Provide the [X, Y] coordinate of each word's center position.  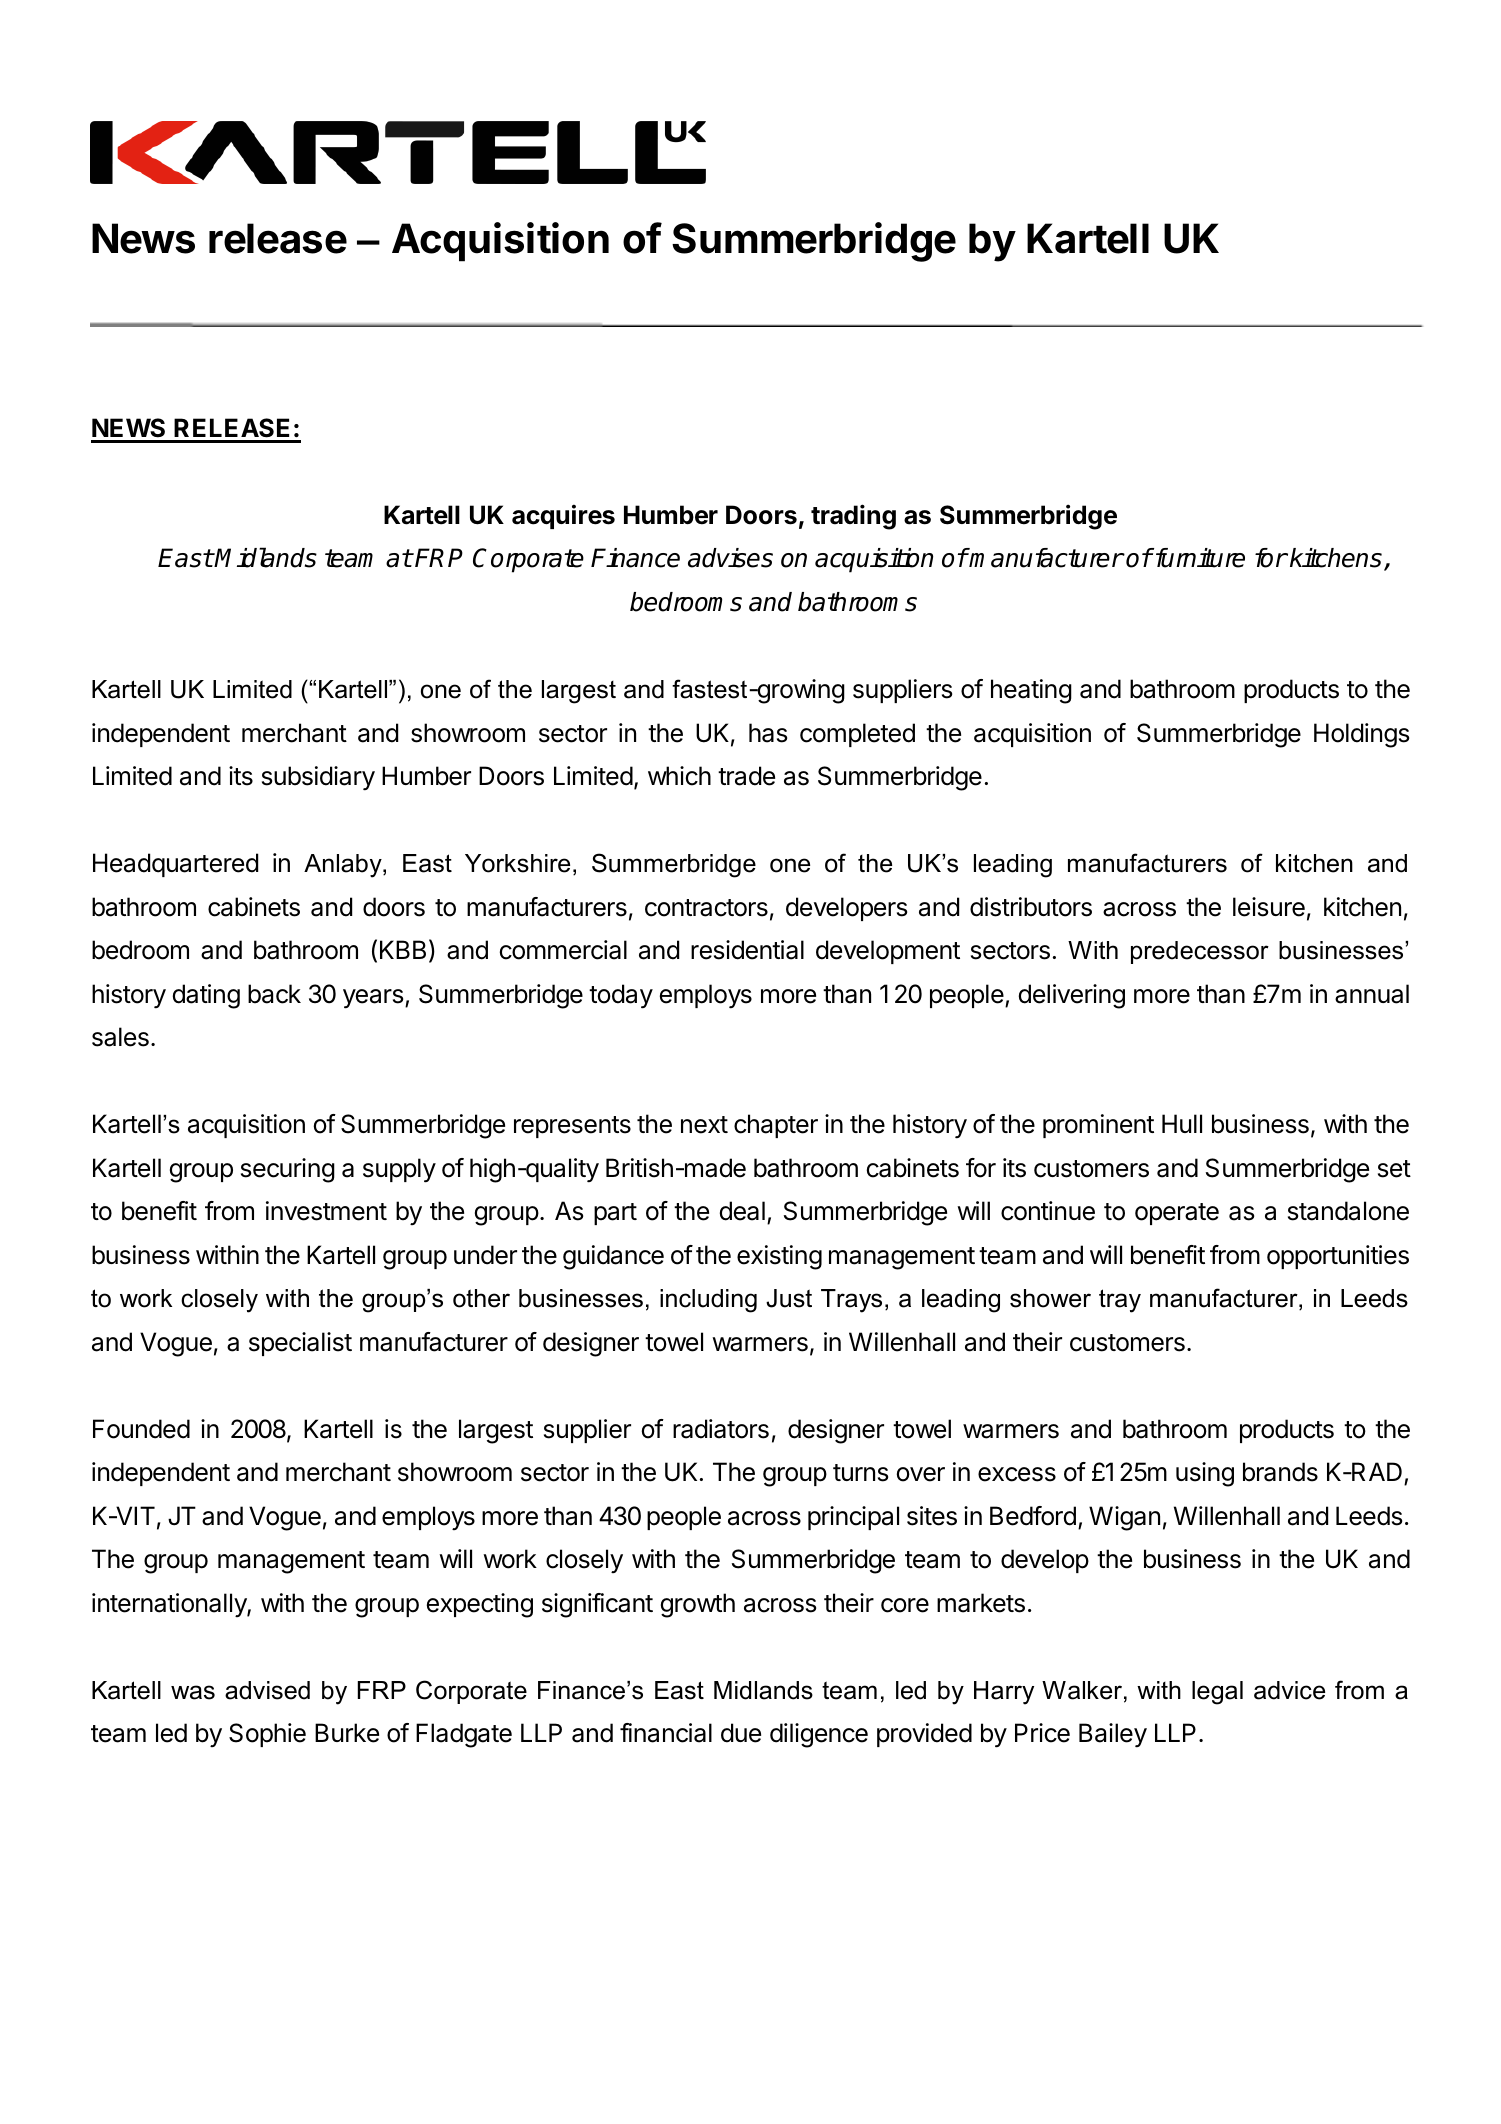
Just [789, 1298]
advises [730, 558]
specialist [300, 1344]
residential [747, 950]
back [274, 994]
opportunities [1338, 1257]
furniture [1199, 558]
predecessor [1200, 952]
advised [267, 1690]
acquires [563, 516]
